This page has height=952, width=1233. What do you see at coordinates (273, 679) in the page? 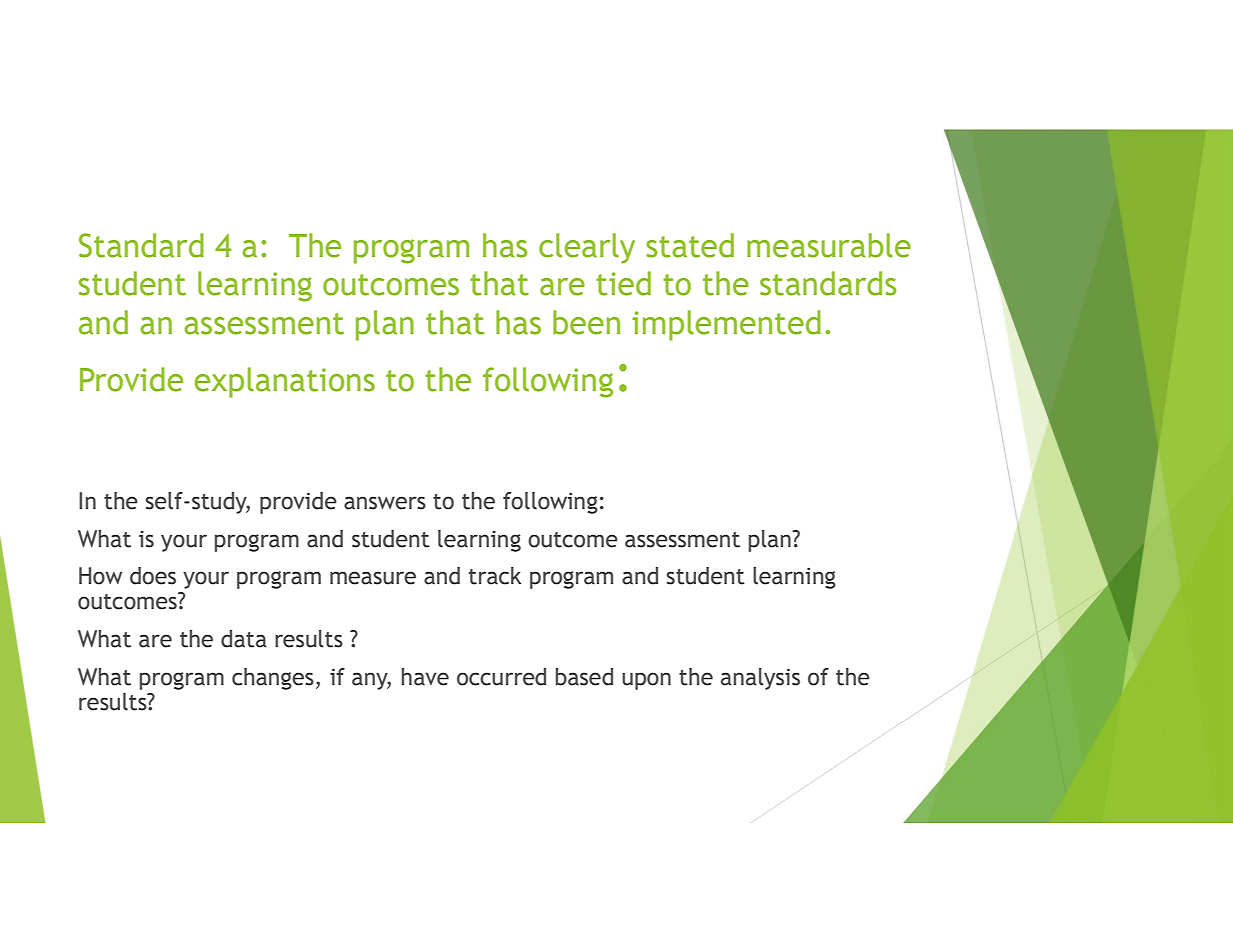
I see `changes` at bounding box center [273, 679].
